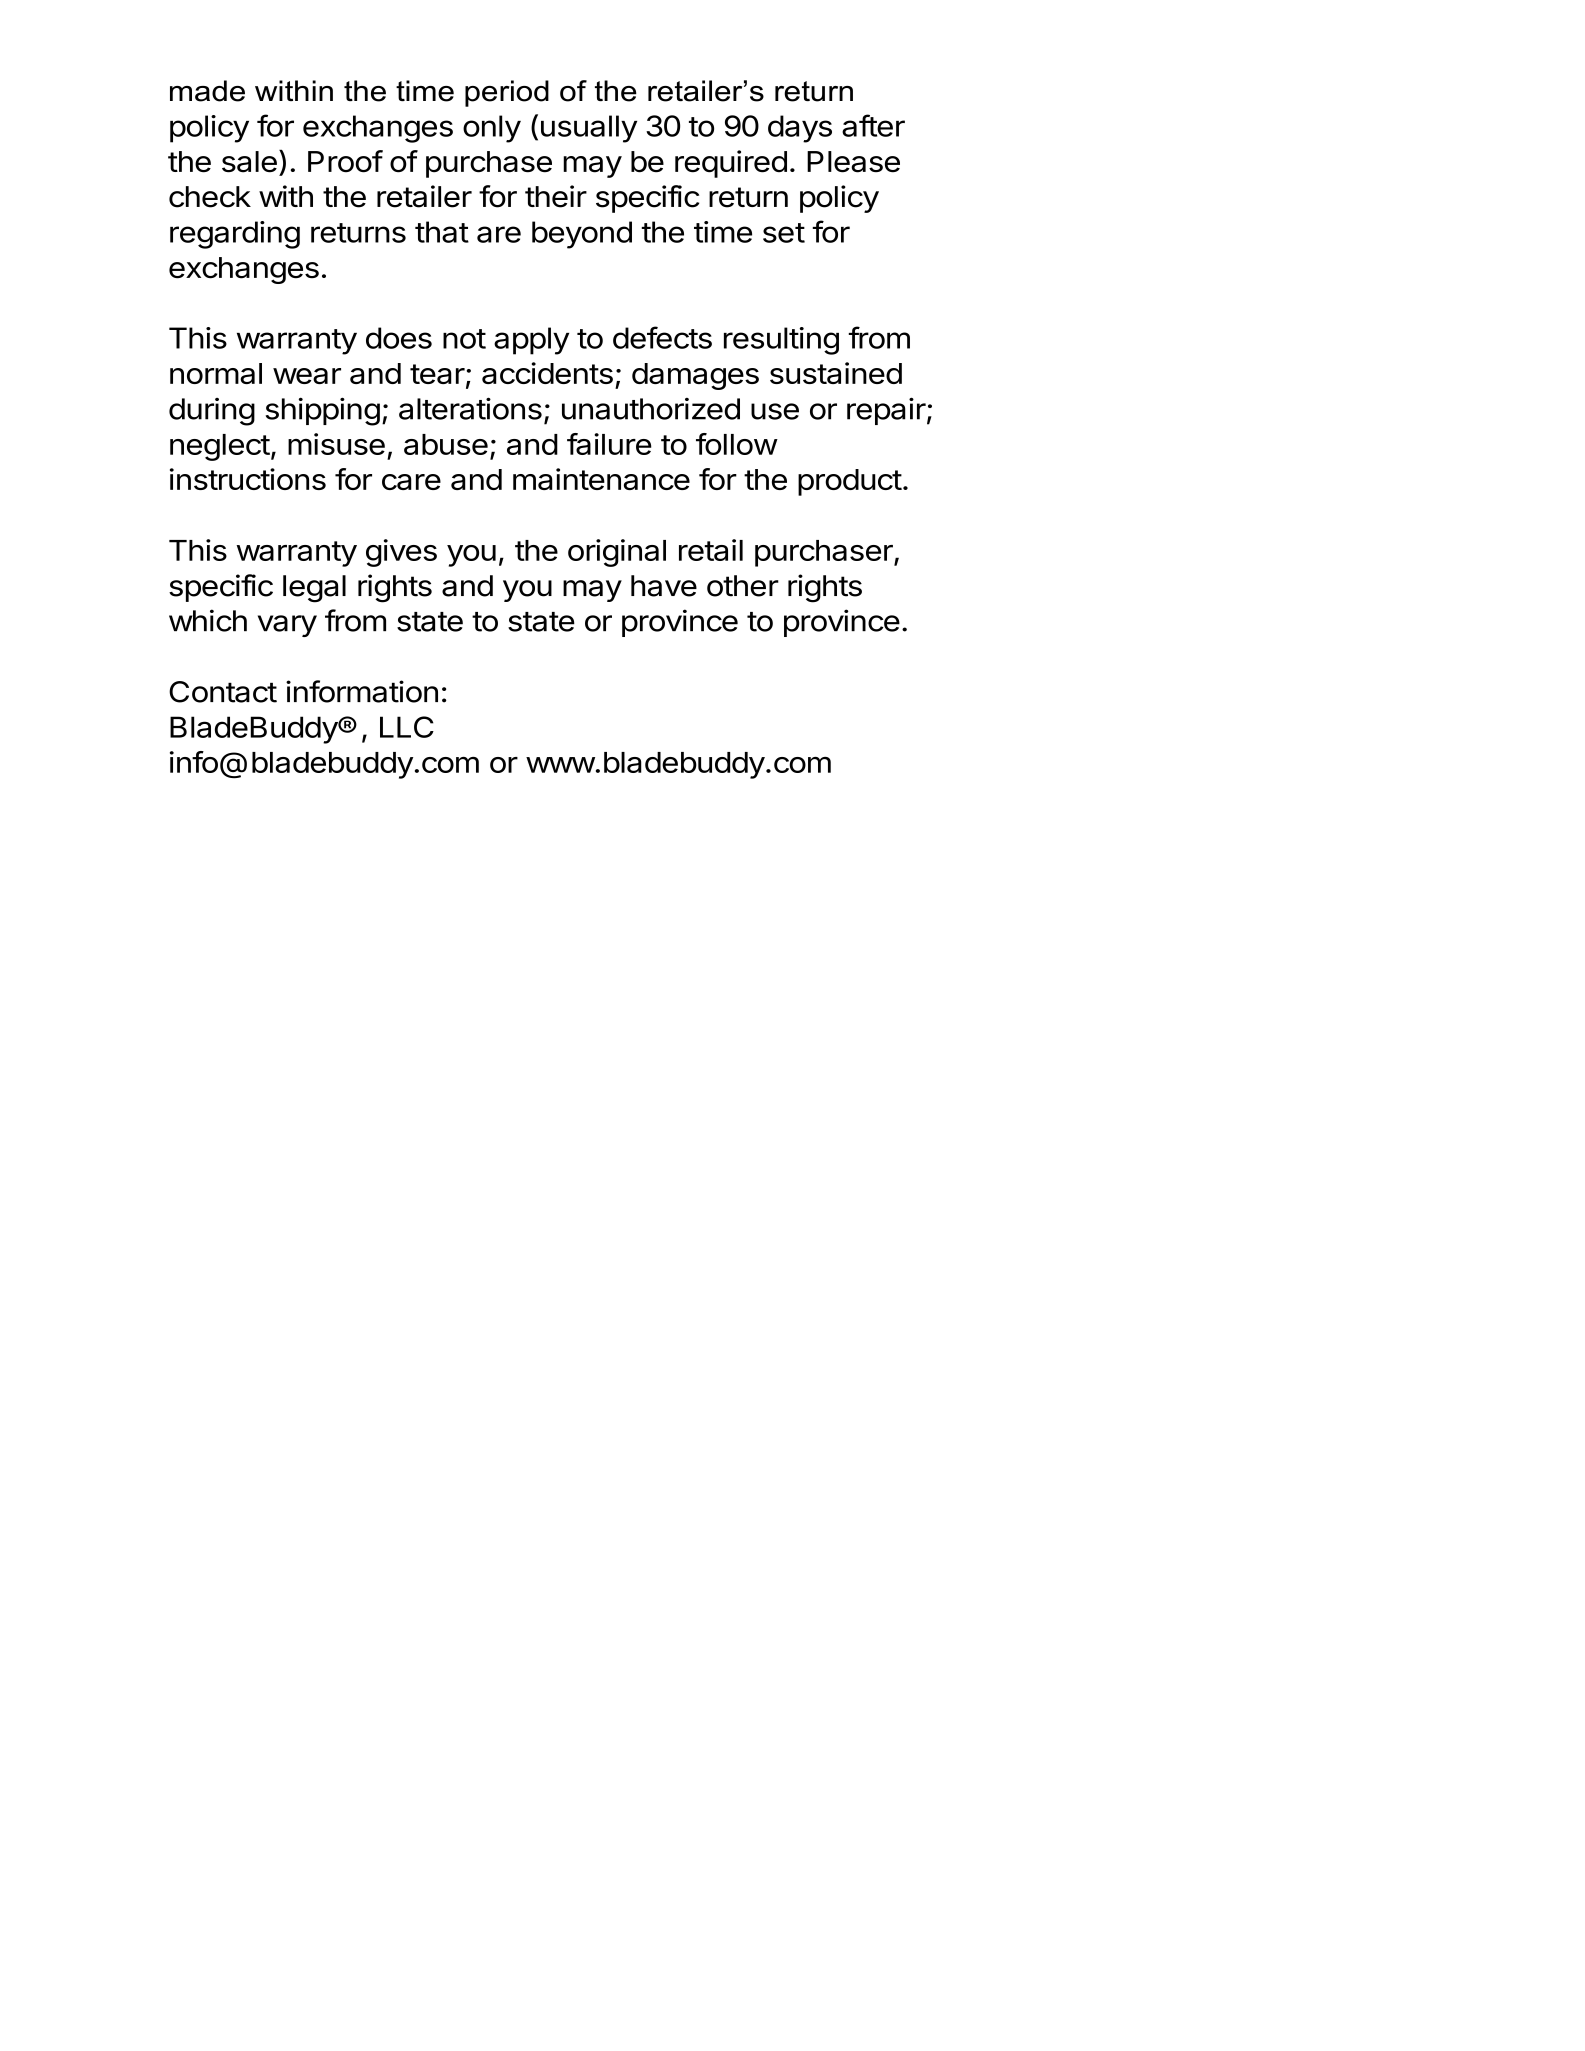 Image resolution: width=1585 pixels, height=2051 pixels. I want to click on apply, so click(531, 341).
